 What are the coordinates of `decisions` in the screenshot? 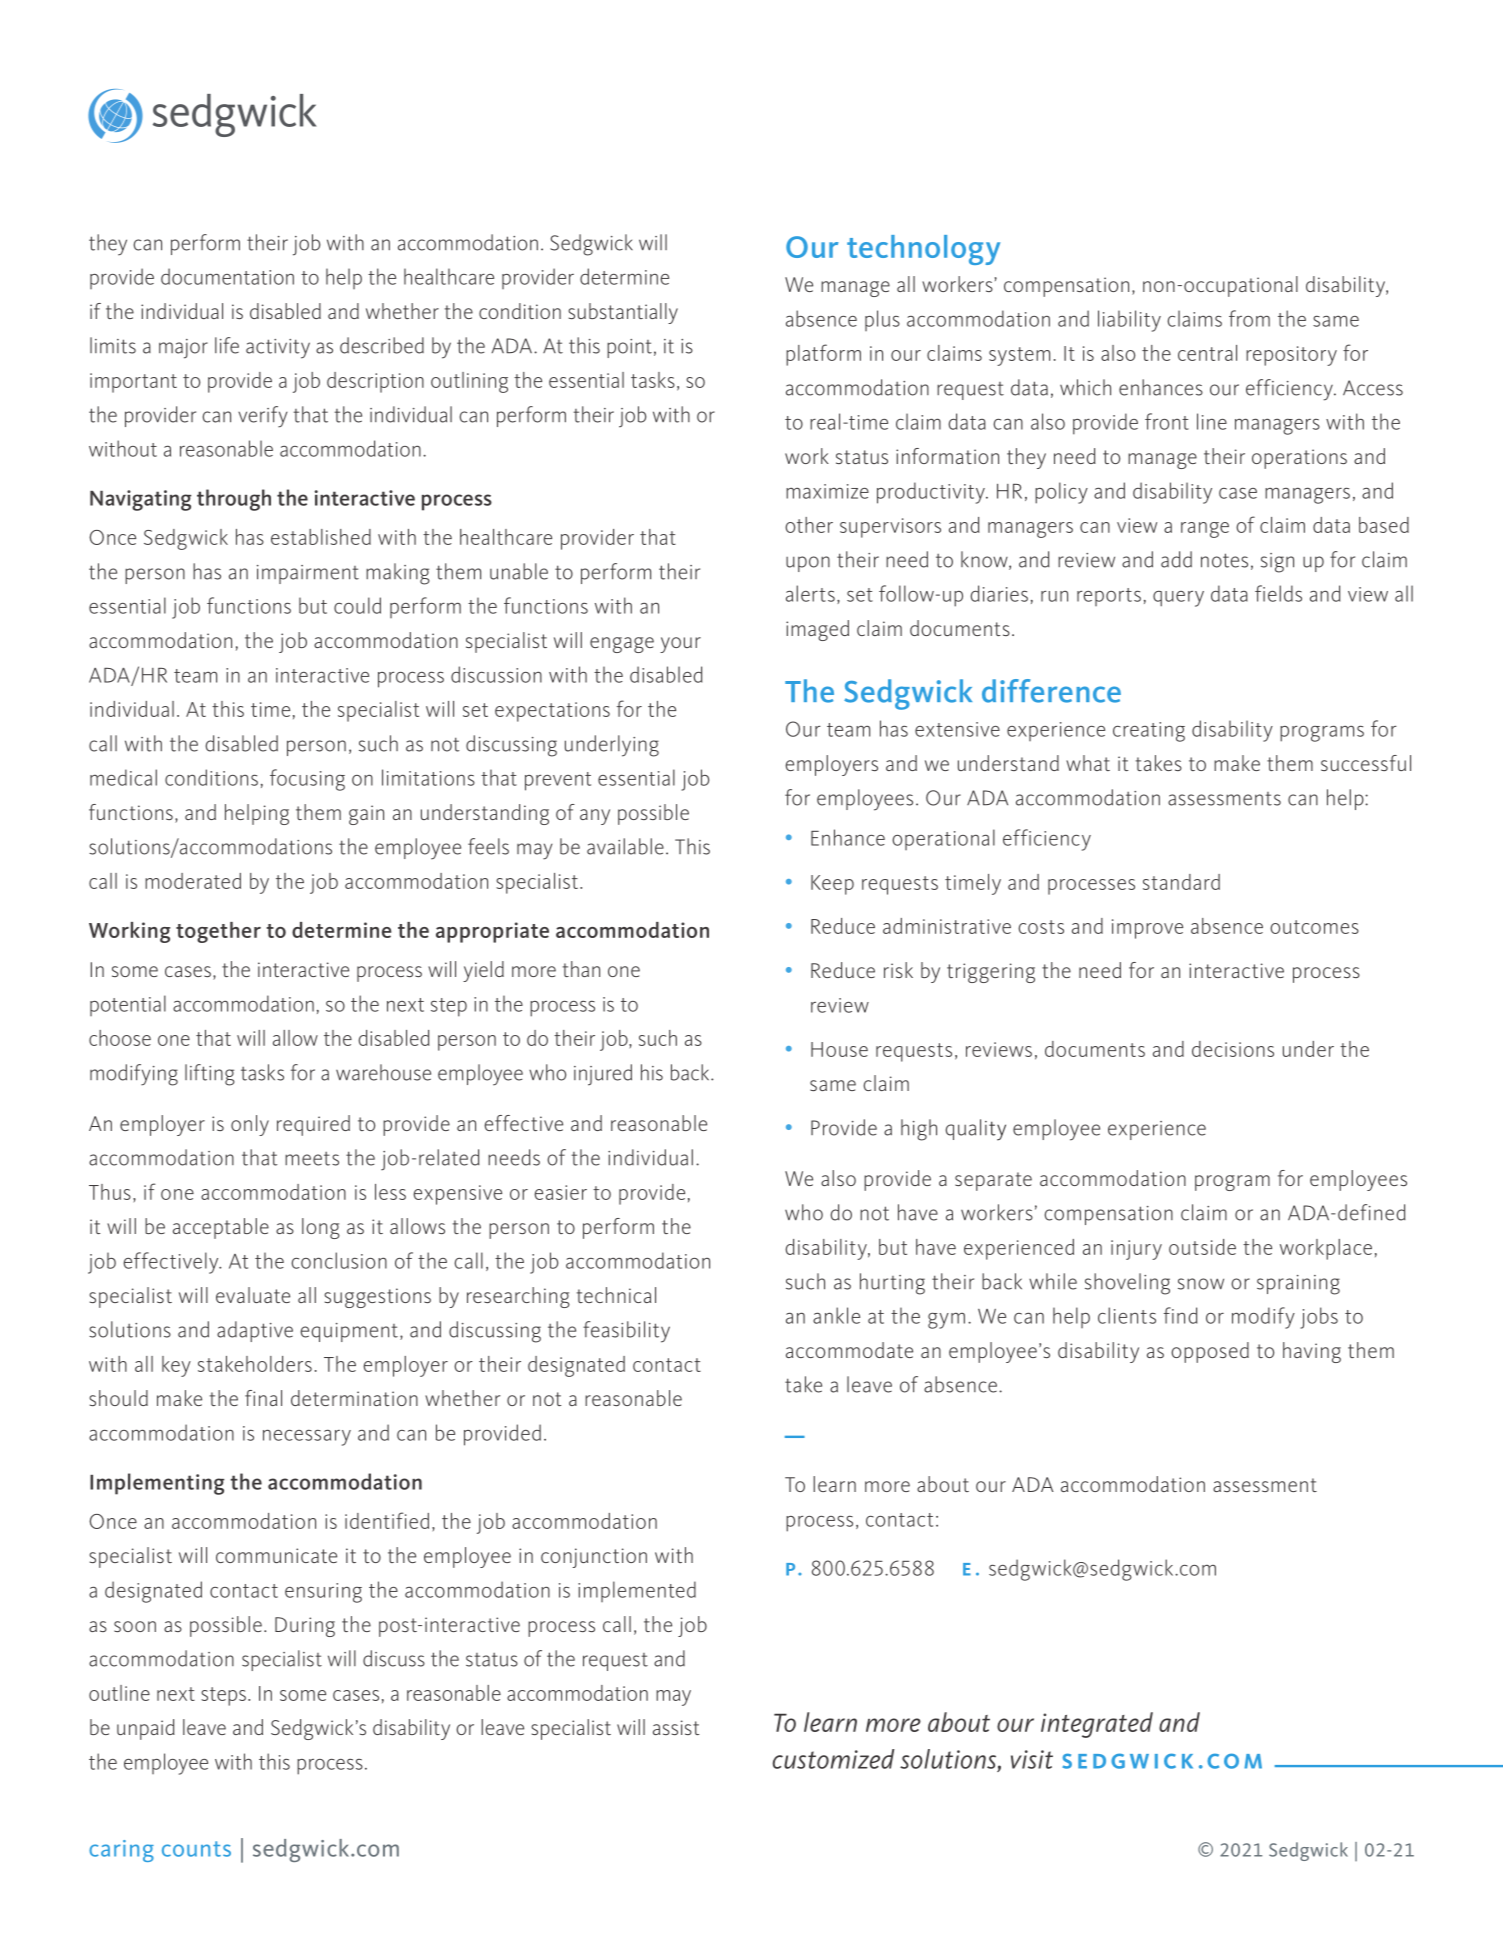 It's located at (1233, 1049).
